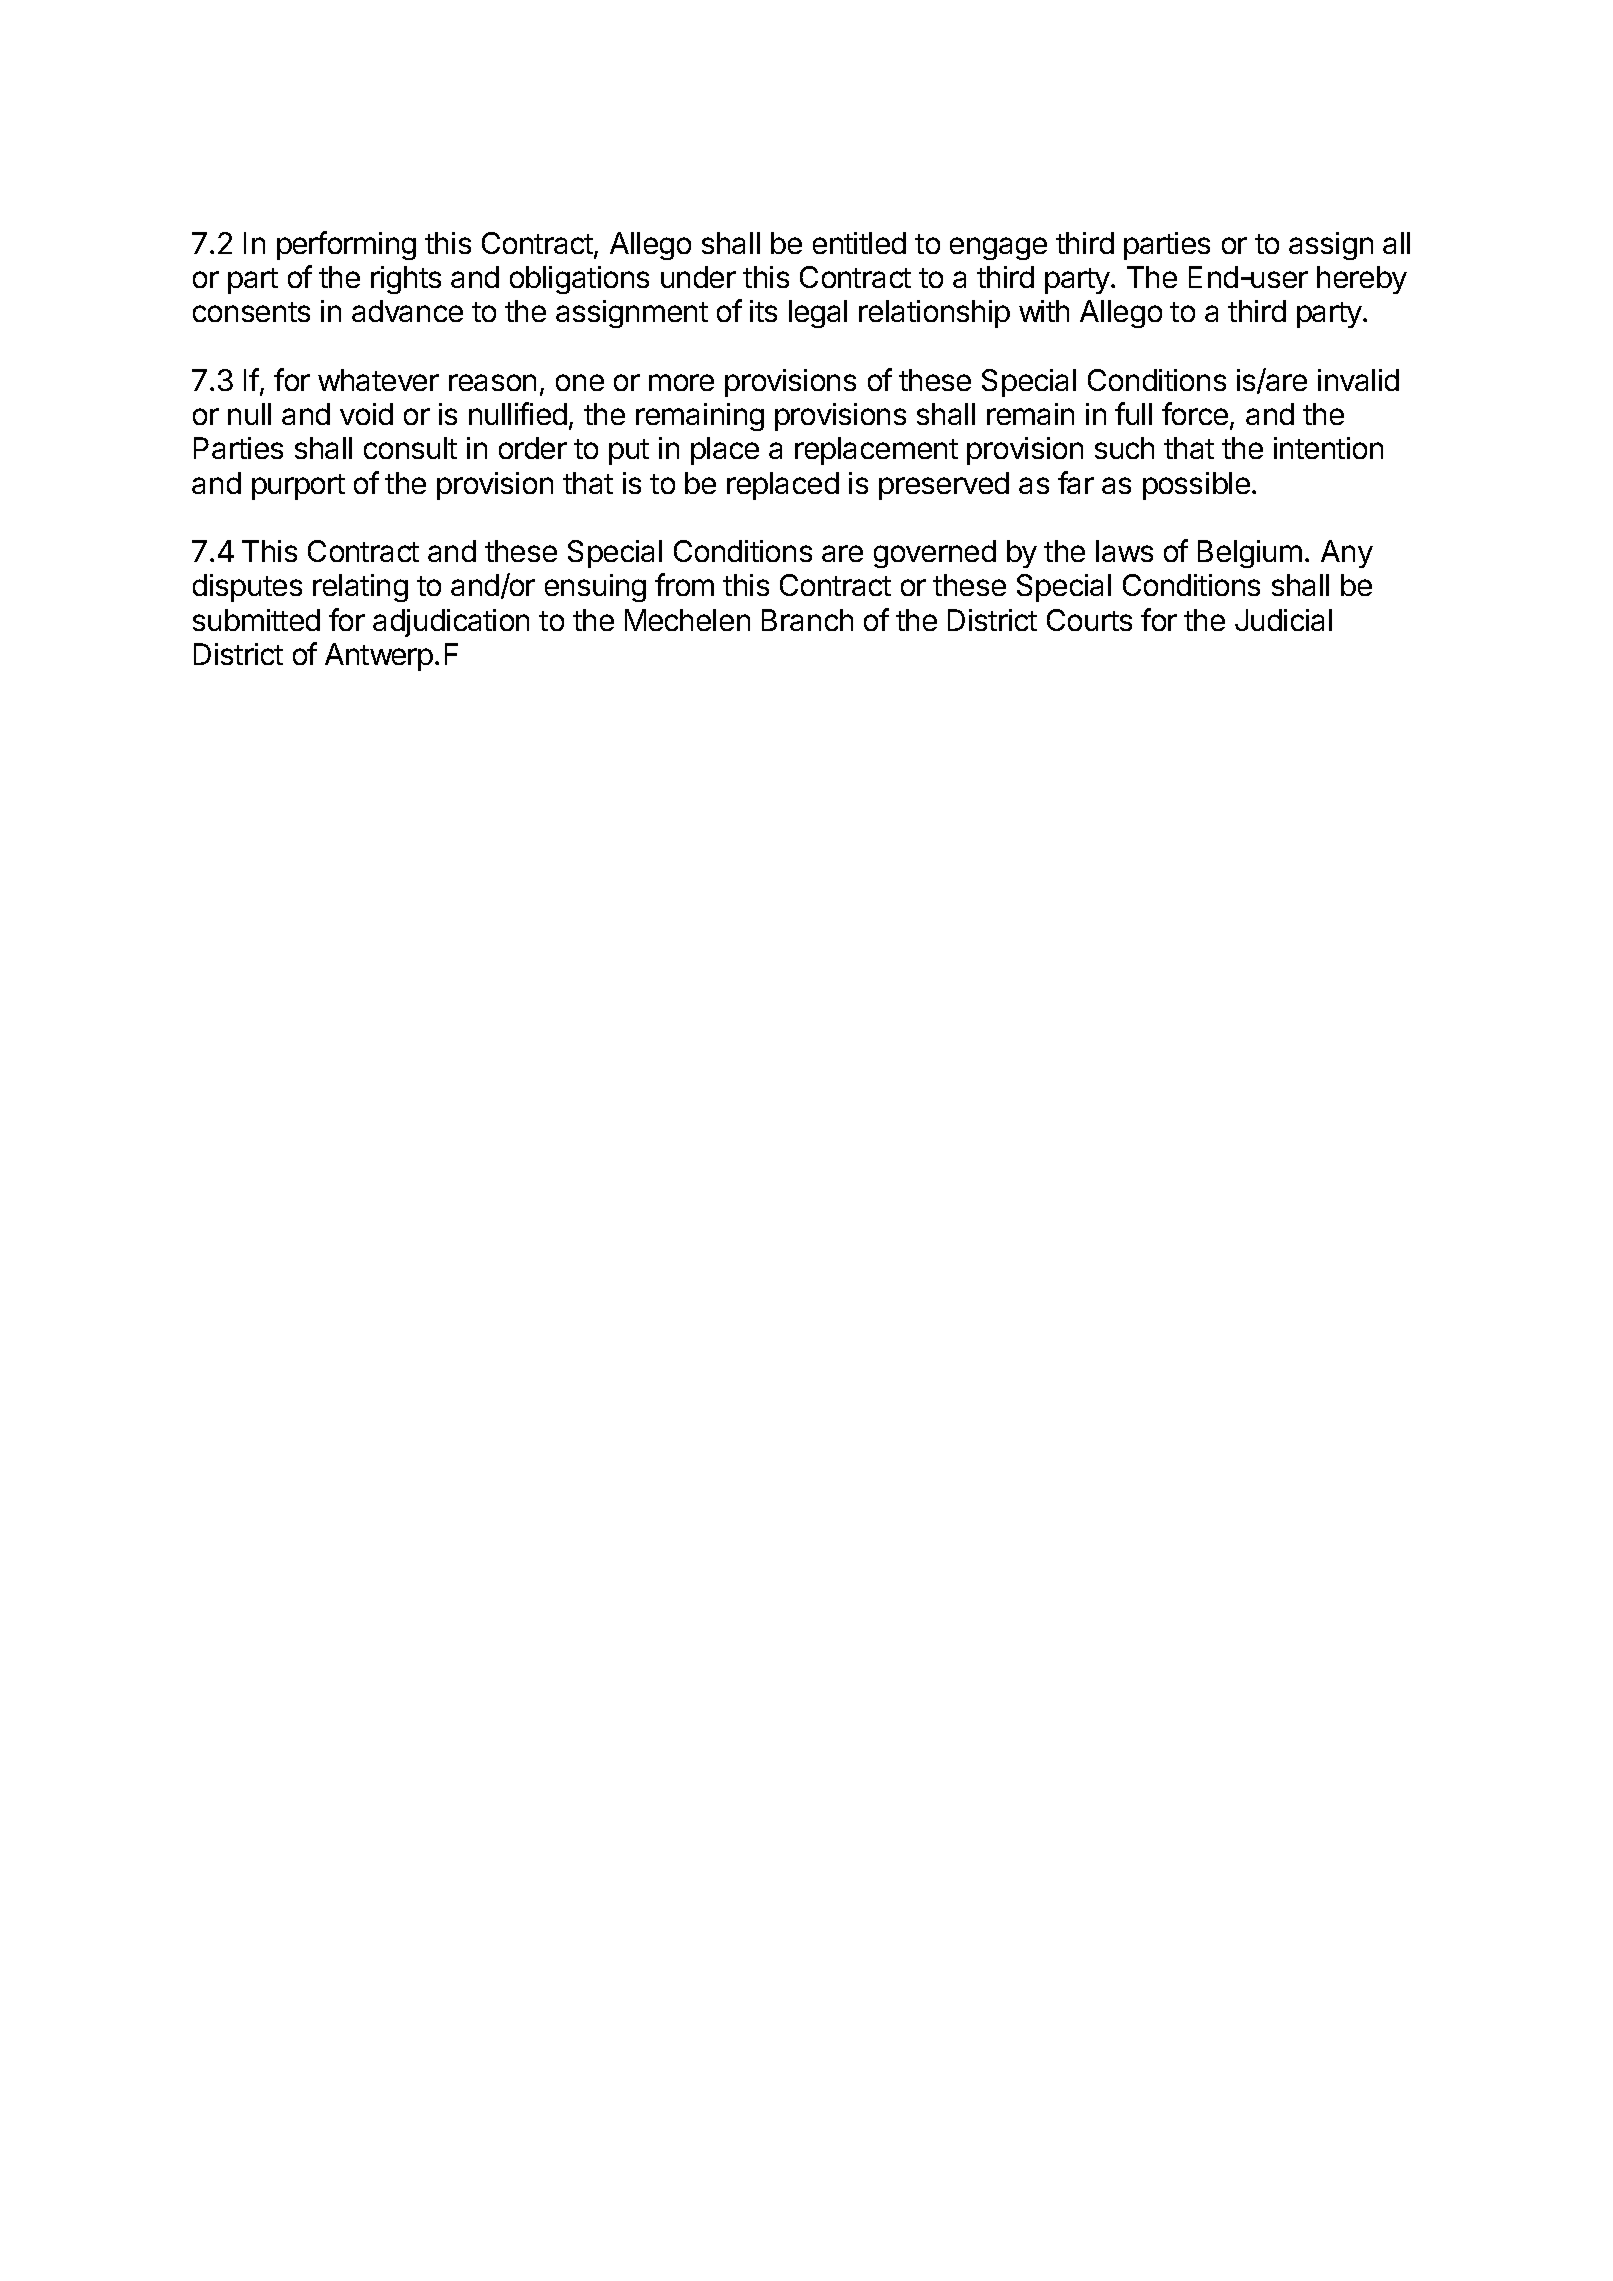  What do you see at coordinates (1196, 486) in the screenshot?
I see `possible` at bounding box center [1196, 486].
